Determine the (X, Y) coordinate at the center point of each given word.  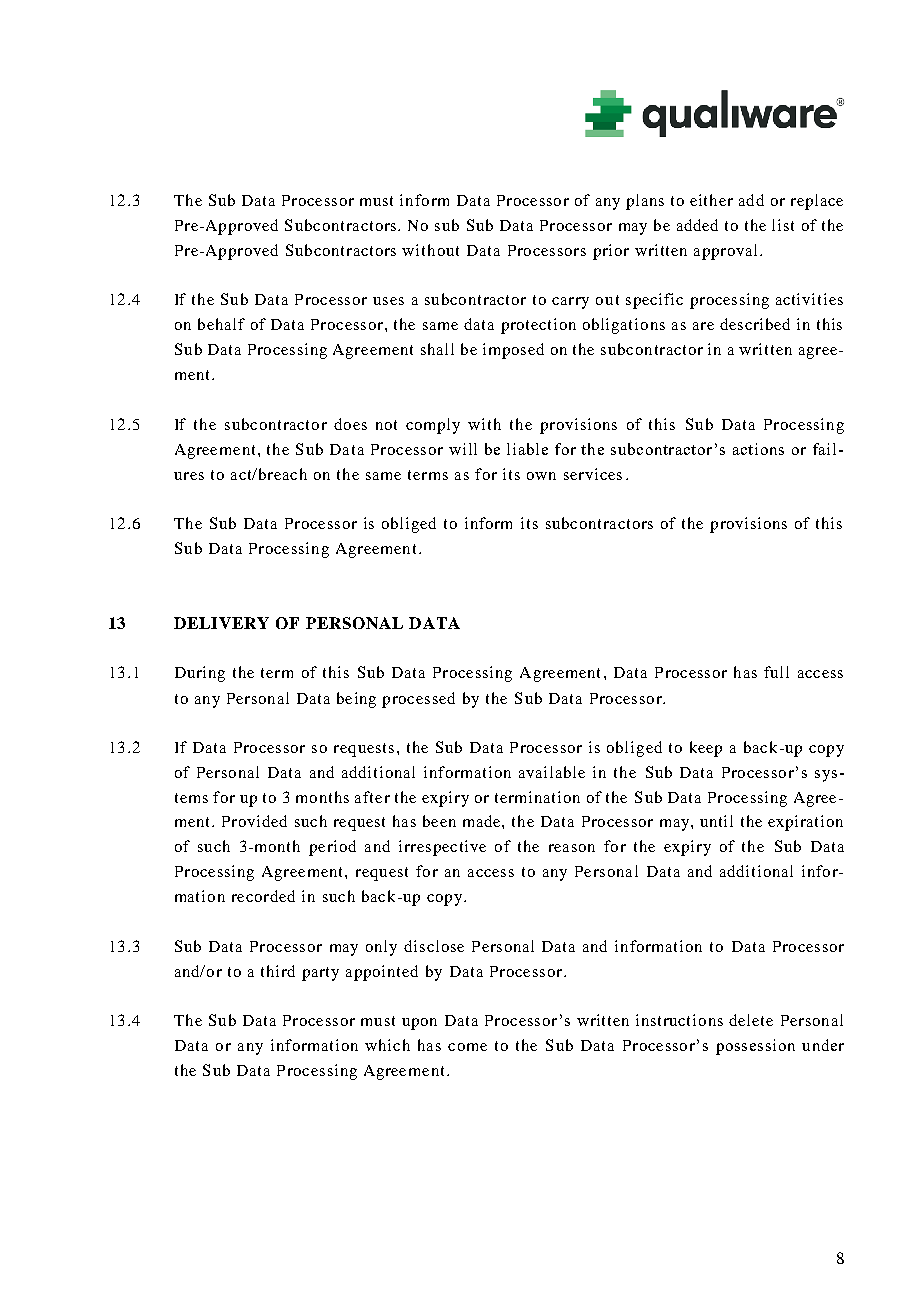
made (483, 821)
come (467, 1047)
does (350, 424)
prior (611, 252)
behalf (221, 324)
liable (527, 449)
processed (418, 700)
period (332, 848)
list (783, 225)
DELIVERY (221, 623)
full (776, 672)
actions (758, 449)
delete (751, 1020)
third (278, 971)
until (716, 821)
